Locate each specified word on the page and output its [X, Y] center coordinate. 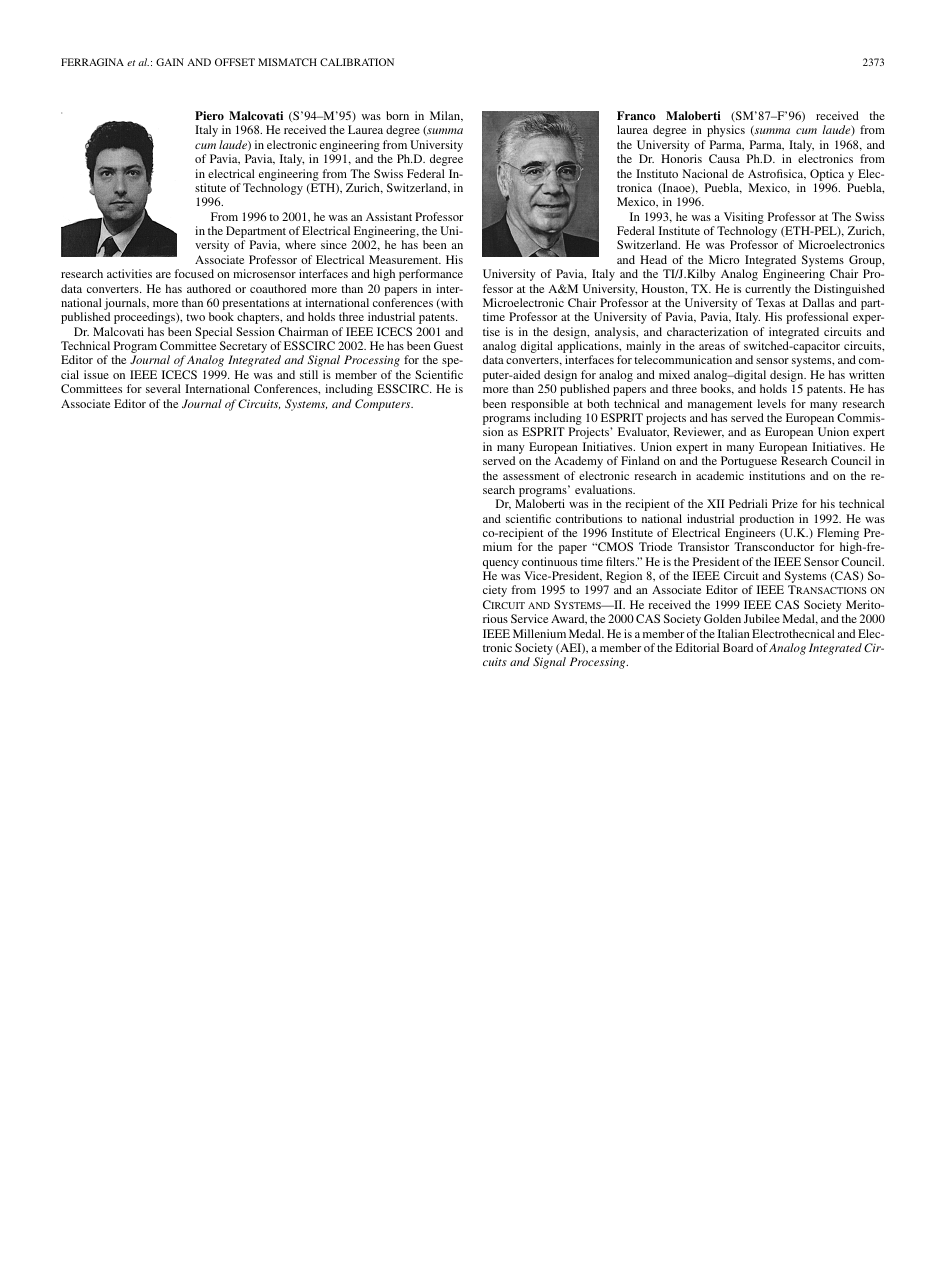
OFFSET [235, 62]
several [163, 388]
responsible [540, 405]
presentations [255, 305]
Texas [770, 302]
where [300, 244]
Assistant [389, 216]
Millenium [539, 633]
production [766, 520]
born [397, 115]
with [451, 303]
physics [726, 131]
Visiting [744, 218]
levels [771, 403]
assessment [531, 476]
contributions [589, 518]
